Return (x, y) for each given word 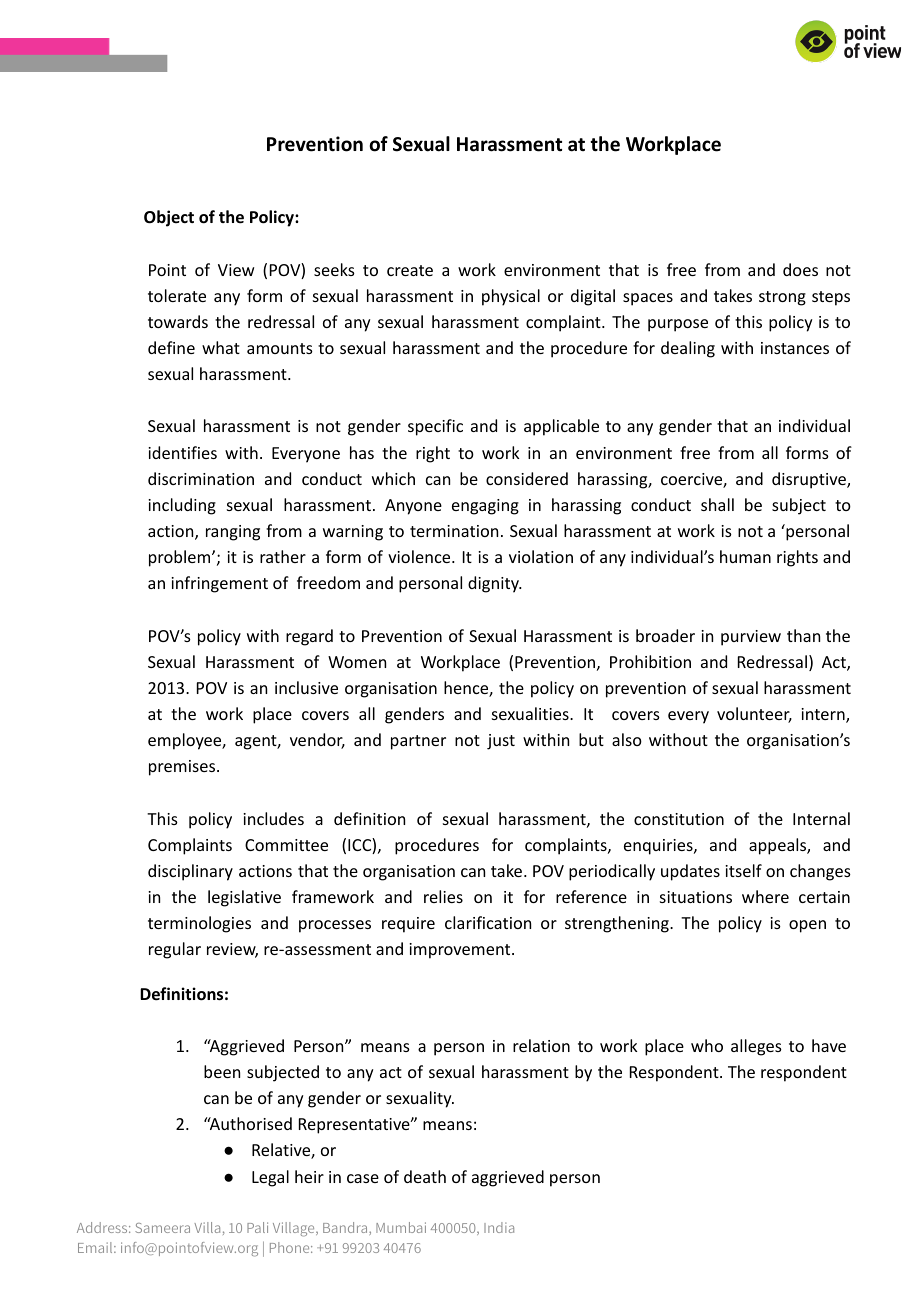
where (765, 896)
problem (181, 558)
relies (443, 896)
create (410, 270)
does (800, 269)
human (745, 556)
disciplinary (190, 872)
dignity (494, 584)
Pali (257, 1227)
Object (169, 218)
